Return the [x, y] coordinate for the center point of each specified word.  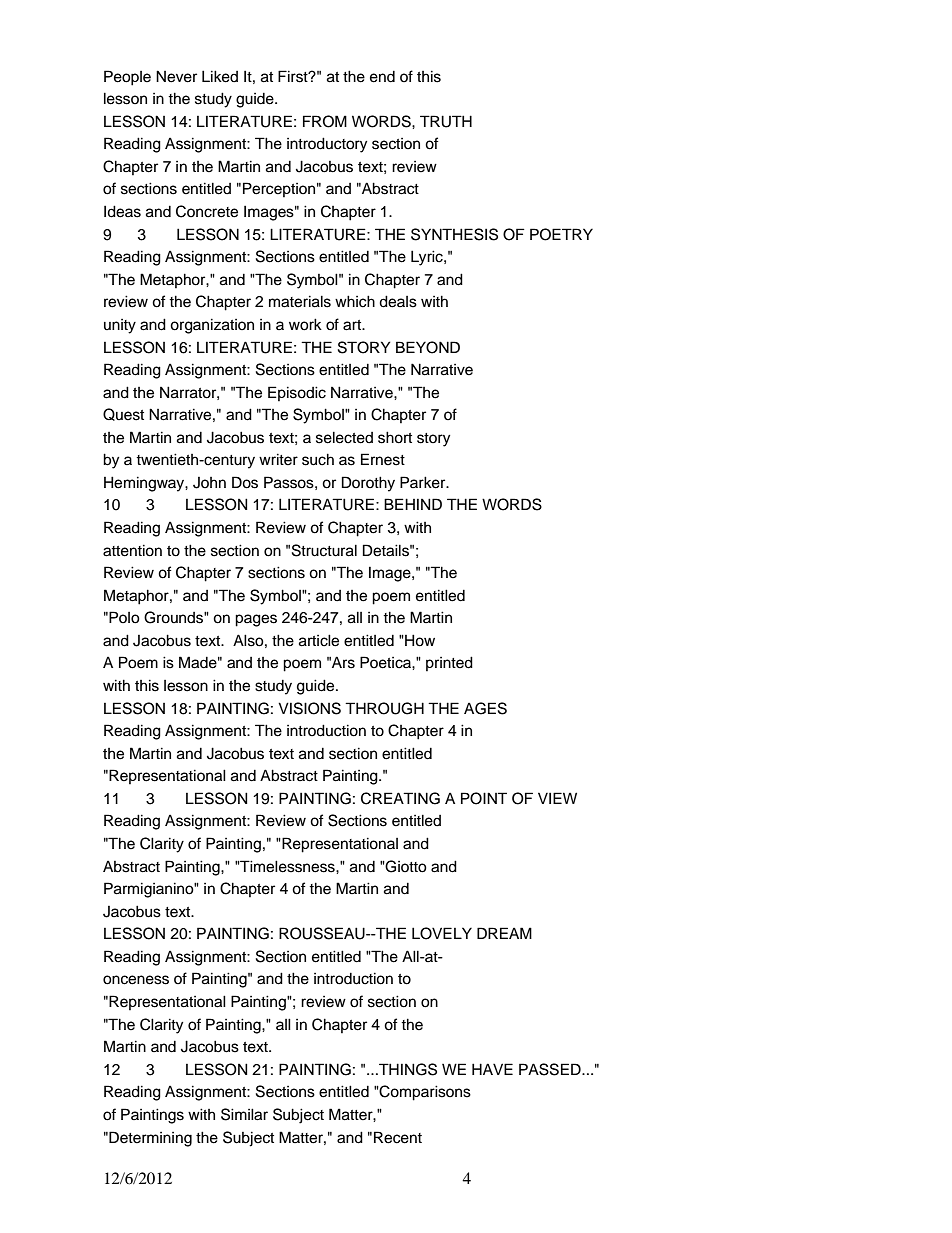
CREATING [400, 798]
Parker [424, 482]
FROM [325, 121]
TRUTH [446, 121]
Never [176, 76]
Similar [244, 1114]
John [209, 483]
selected [344, 437]
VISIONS [309, 708]
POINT [484, 798]
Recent [398, 1137]
